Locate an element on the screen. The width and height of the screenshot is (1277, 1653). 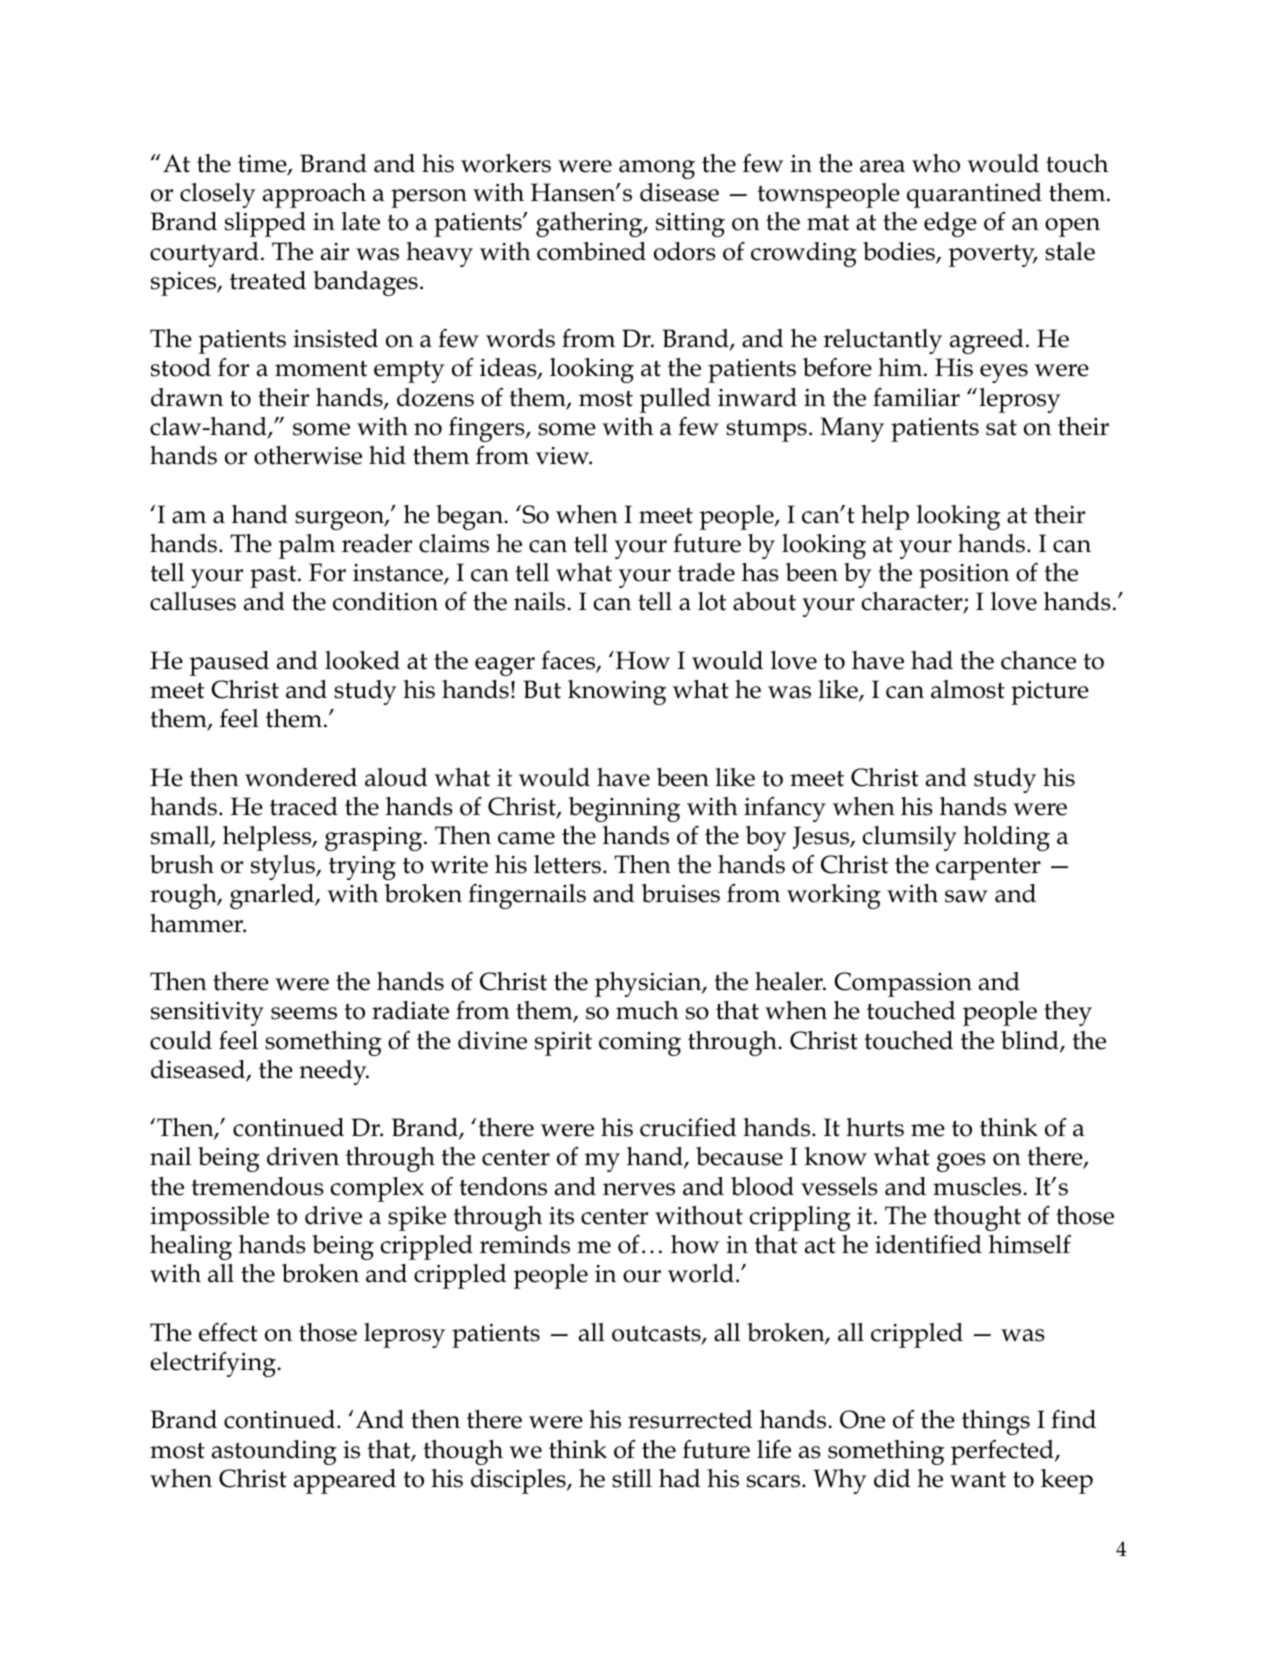
astounding is located at coordinates (274, 1452).
